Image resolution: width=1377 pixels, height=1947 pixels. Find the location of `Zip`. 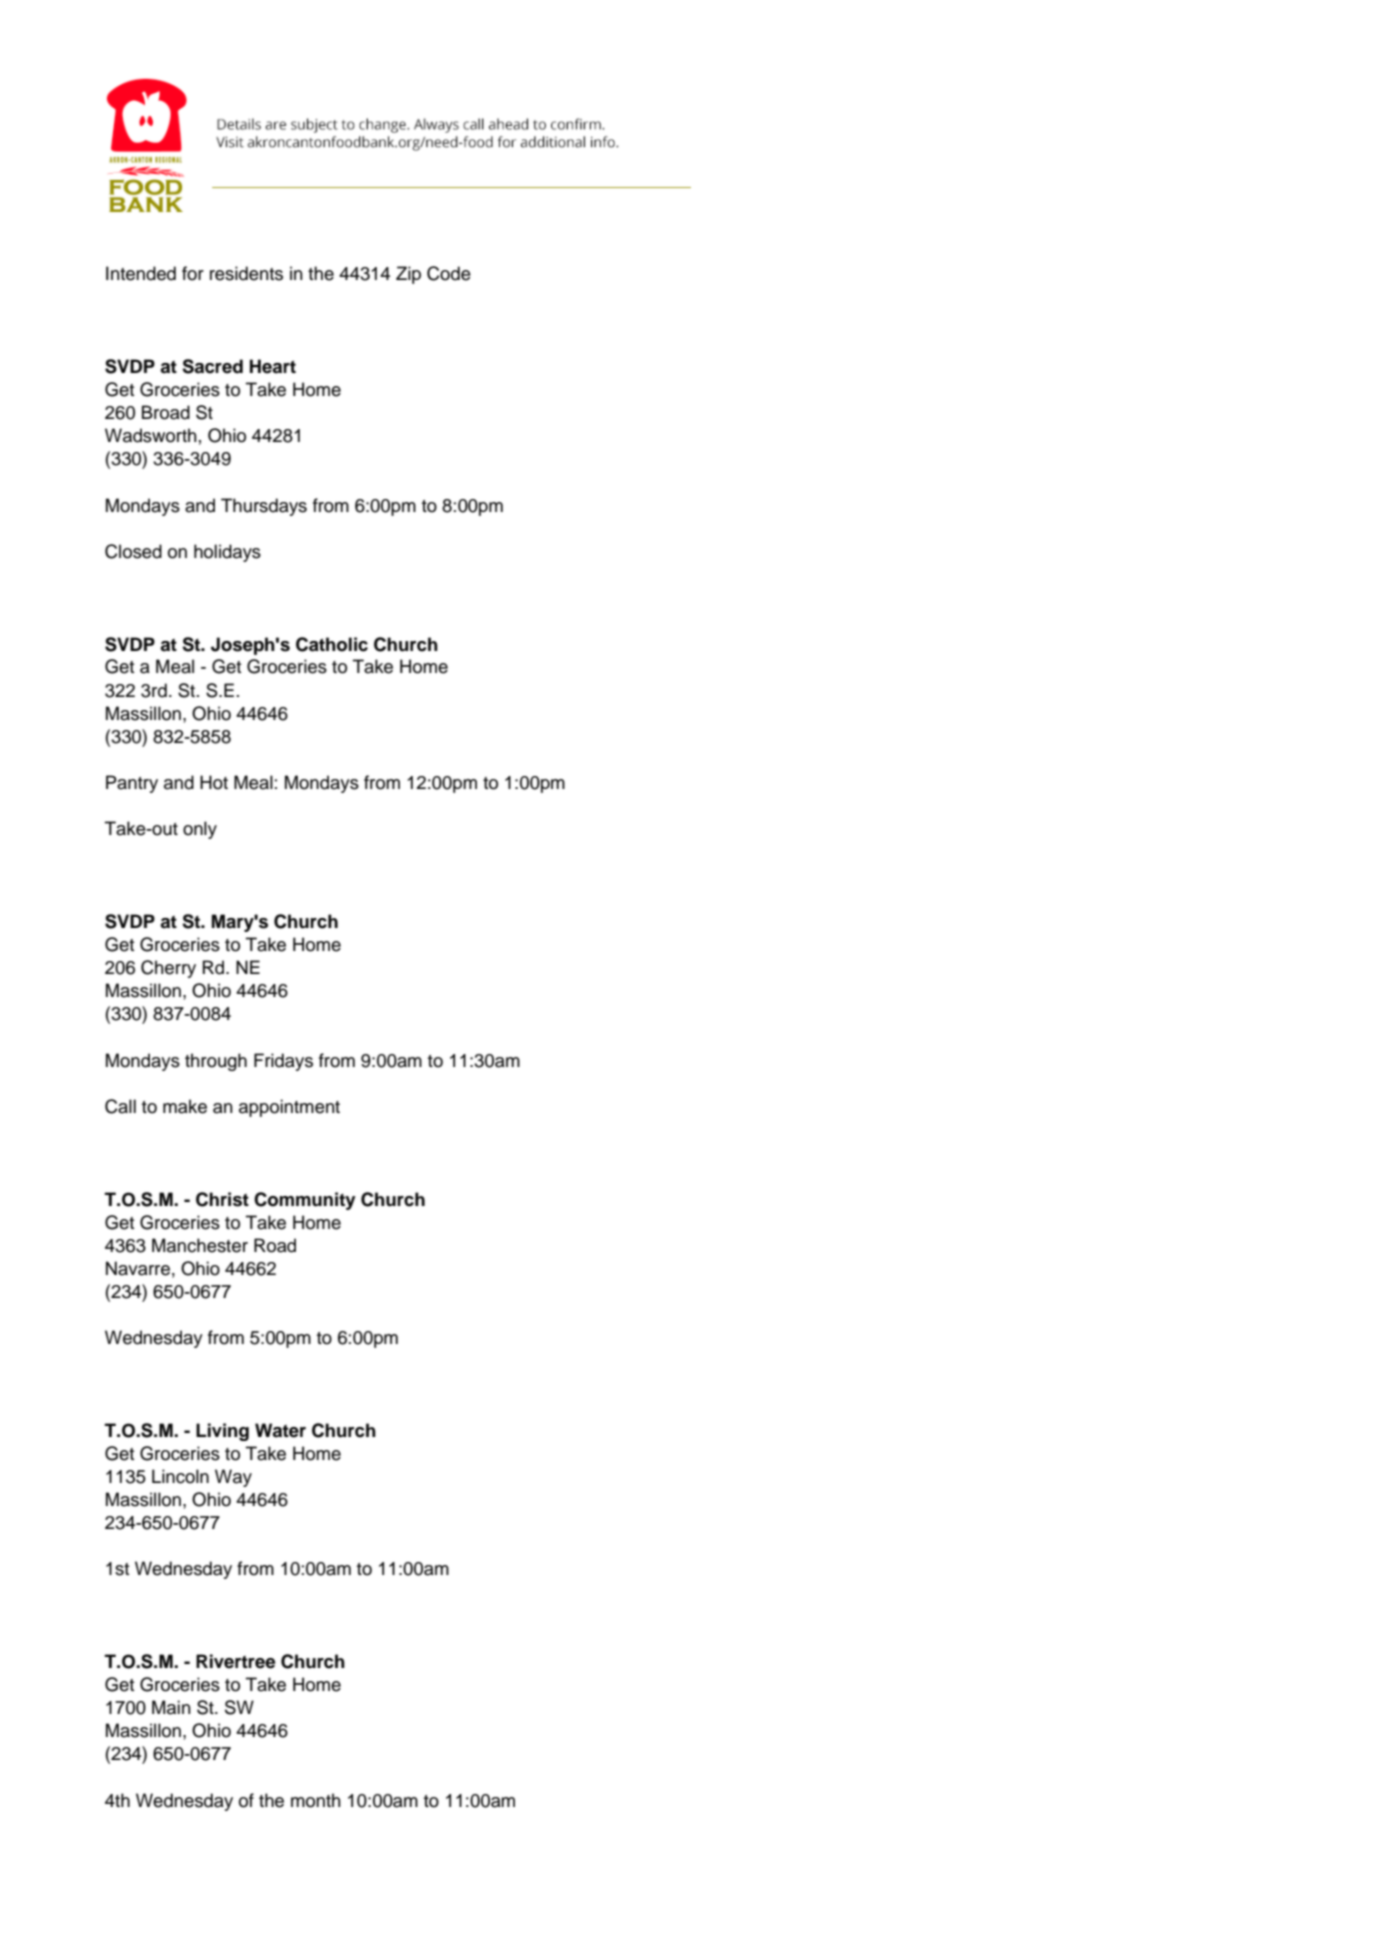

Zip is located at coordinates (408, 275).
